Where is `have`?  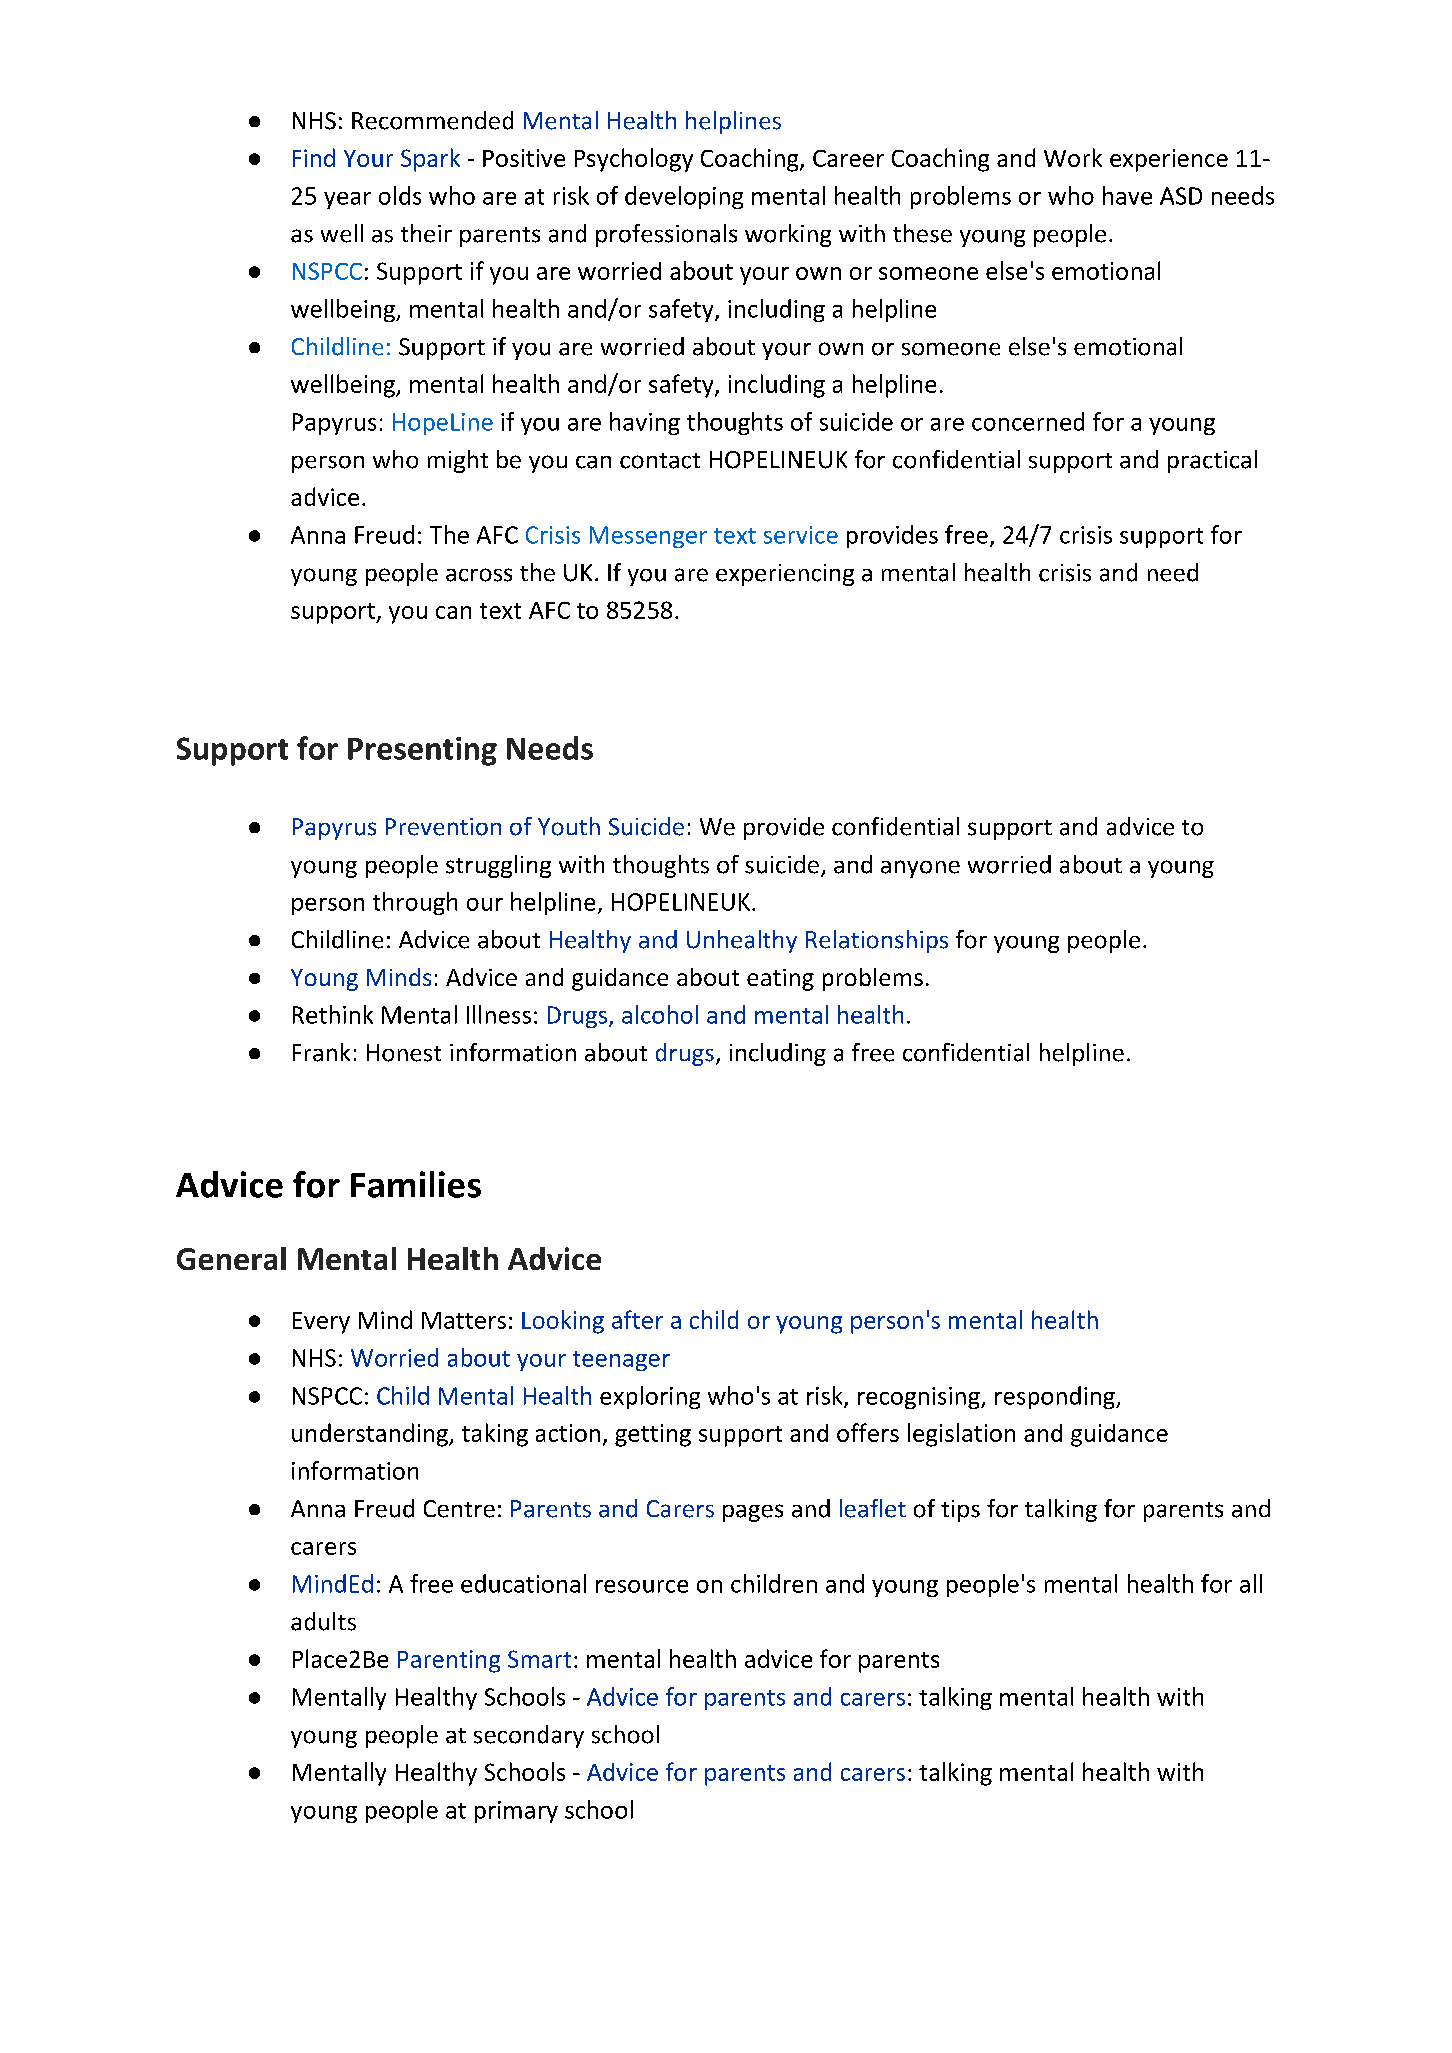
have is located at coordinates (1127, 195).
